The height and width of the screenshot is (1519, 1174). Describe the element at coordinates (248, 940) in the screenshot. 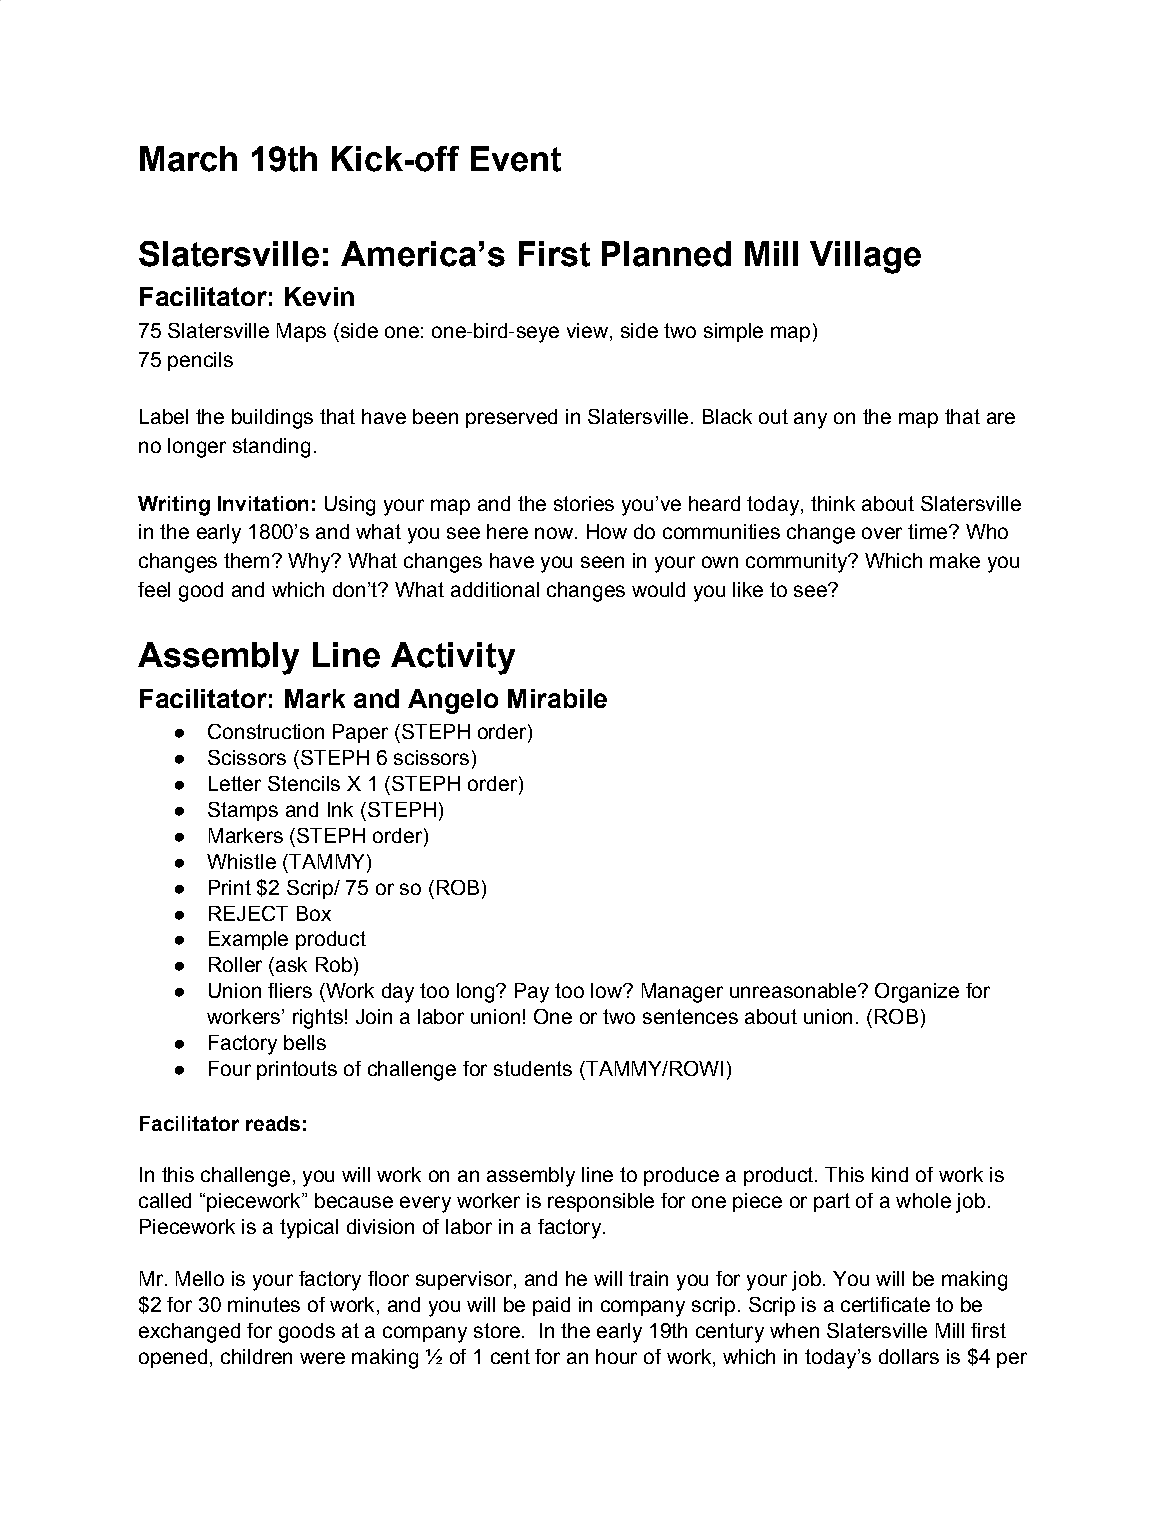

I see `Example` at that location.
